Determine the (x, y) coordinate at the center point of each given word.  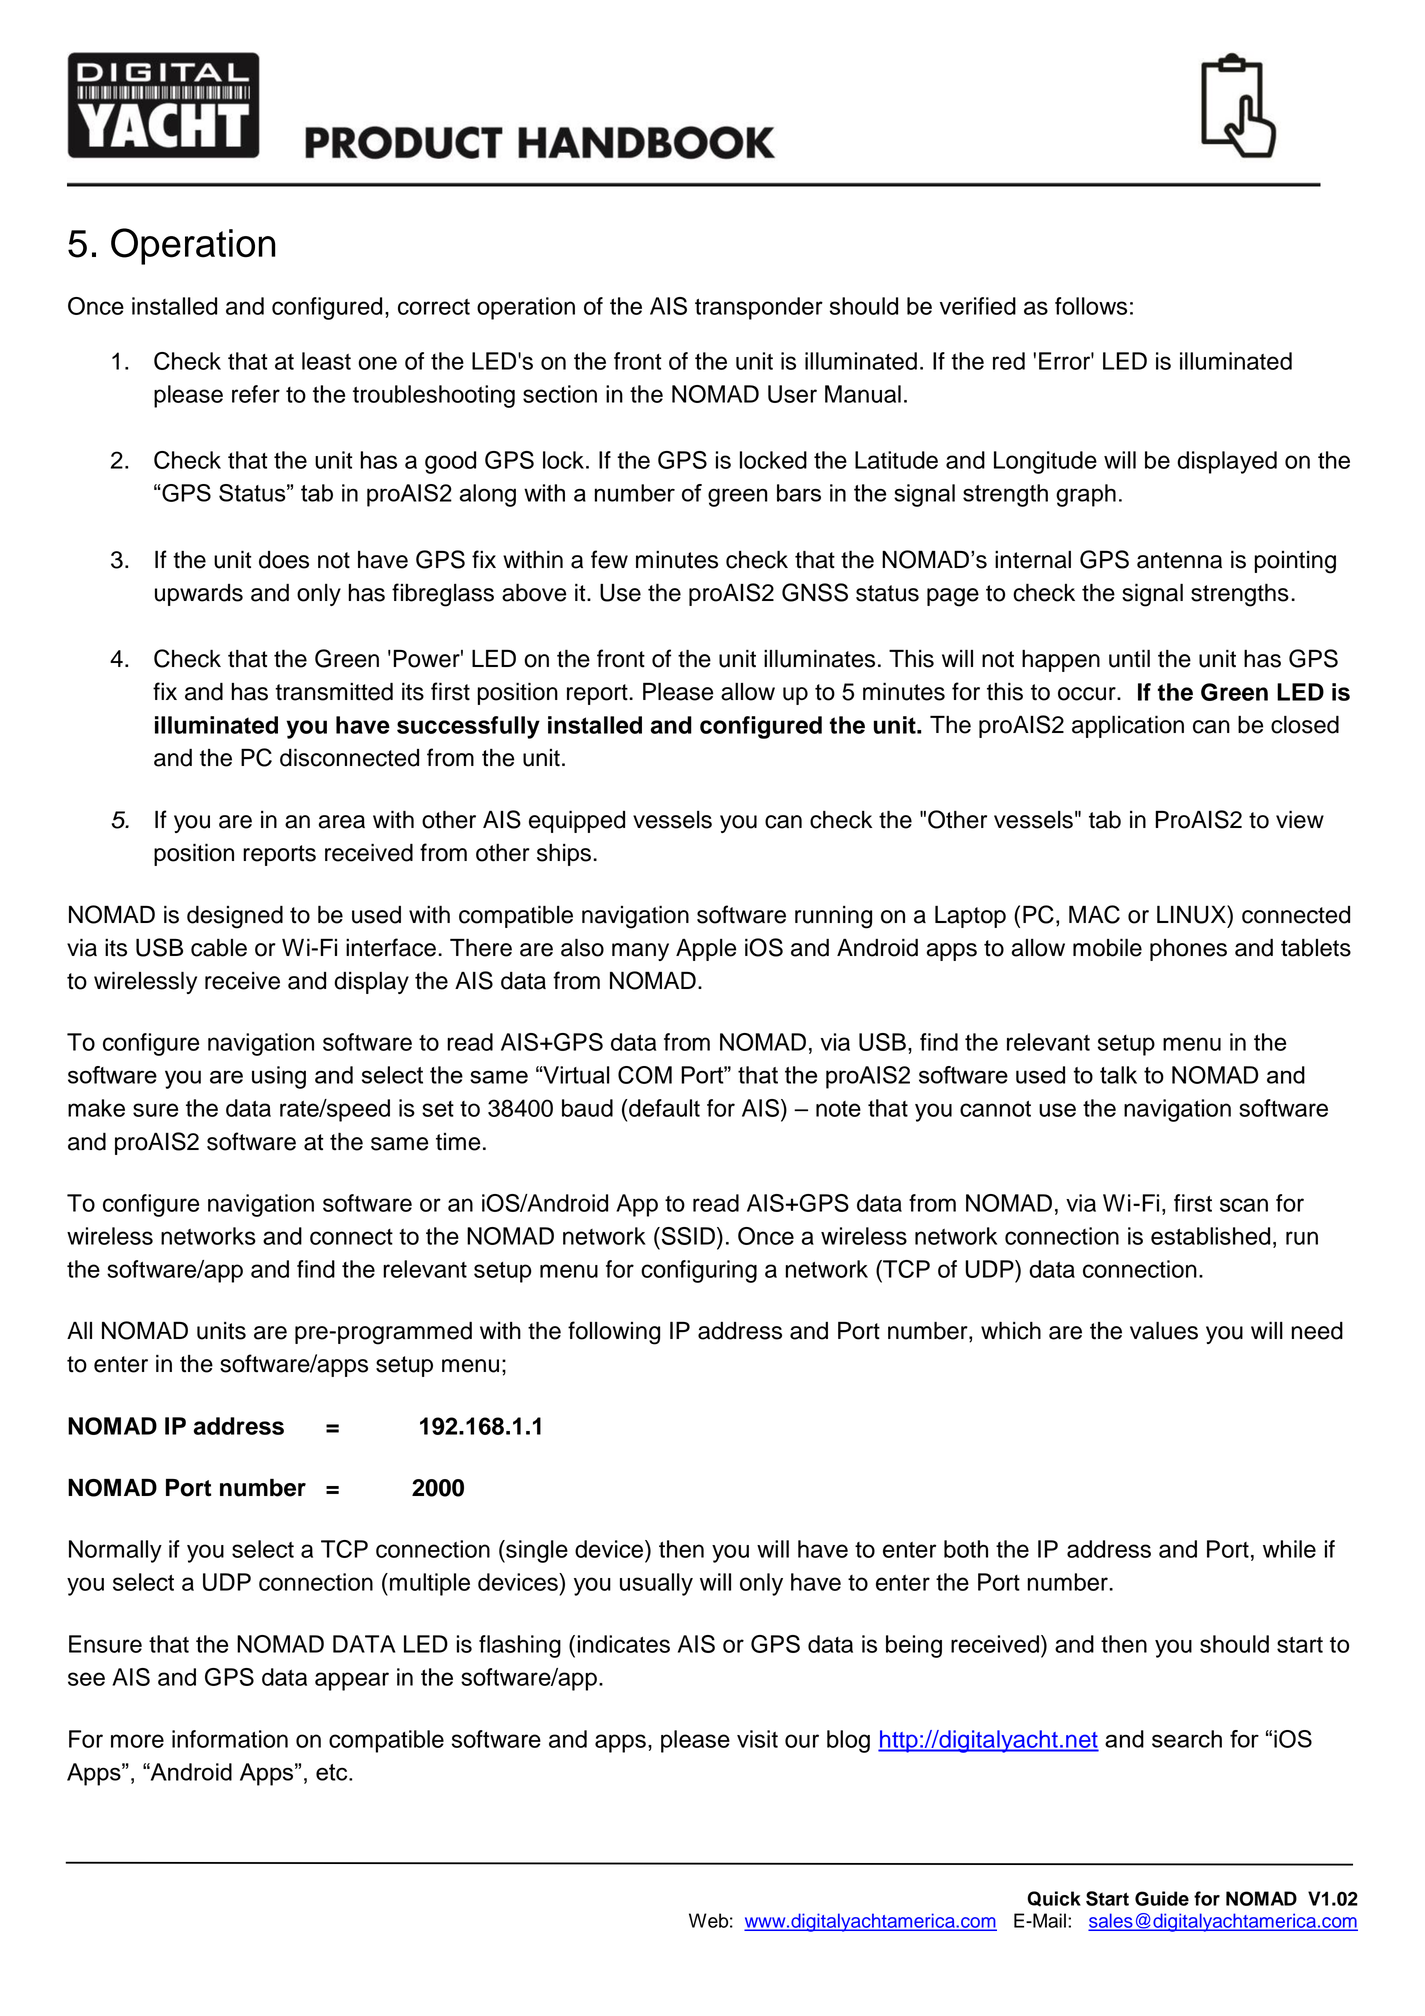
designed (235, 917)
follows (1091, 306)
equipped (577, 822)
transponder (759, 308)
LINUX (1192, 914)
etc (333, 1772)
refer (256, 394)
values (1164, 1330)
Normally (115, 1551)
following (614, 1333)
